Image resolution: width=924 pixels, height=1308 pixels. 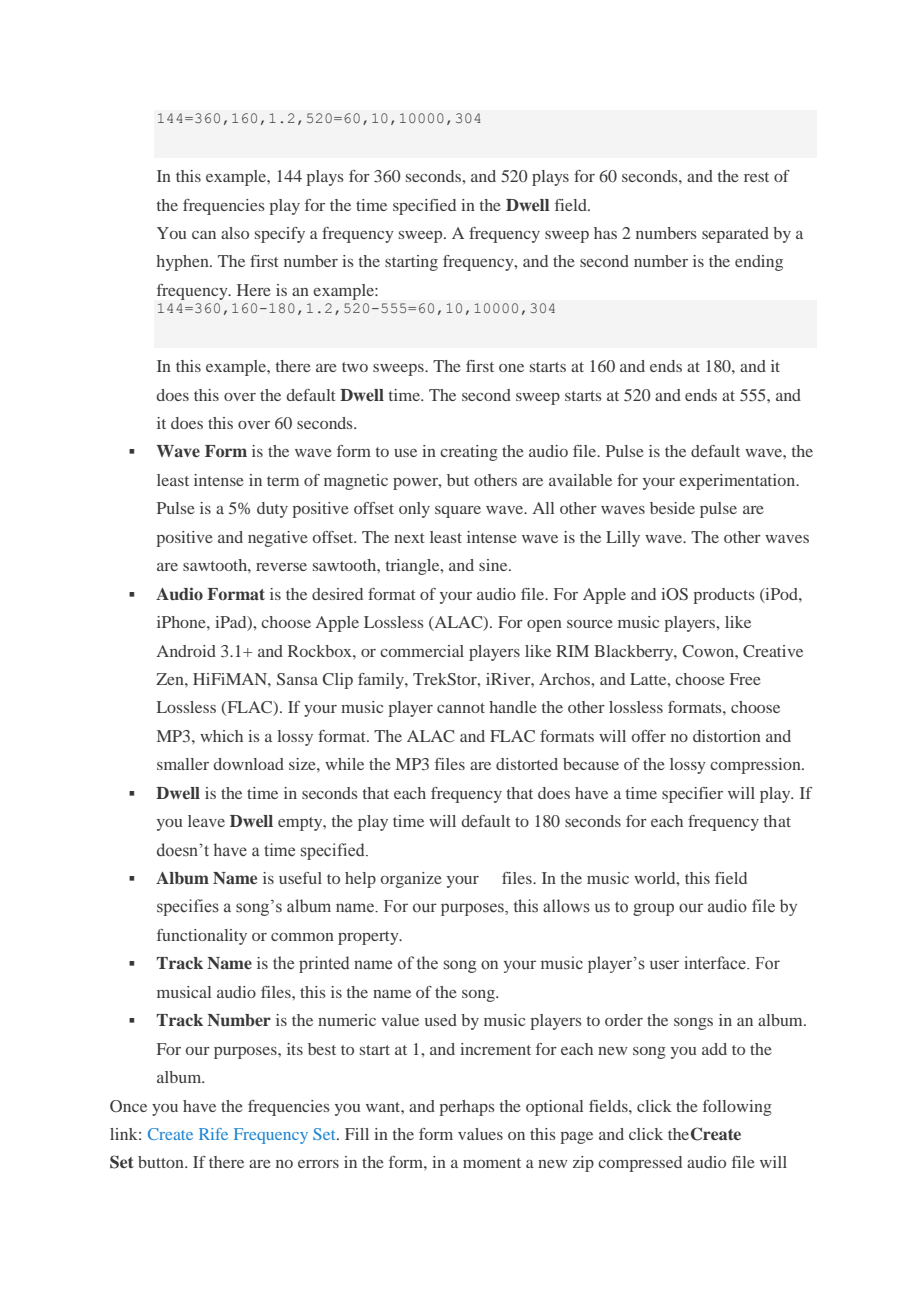 What do you see at coordinates (467, 1108) in the page?
I see `perhaps` at bounding box center [467, 1108].
